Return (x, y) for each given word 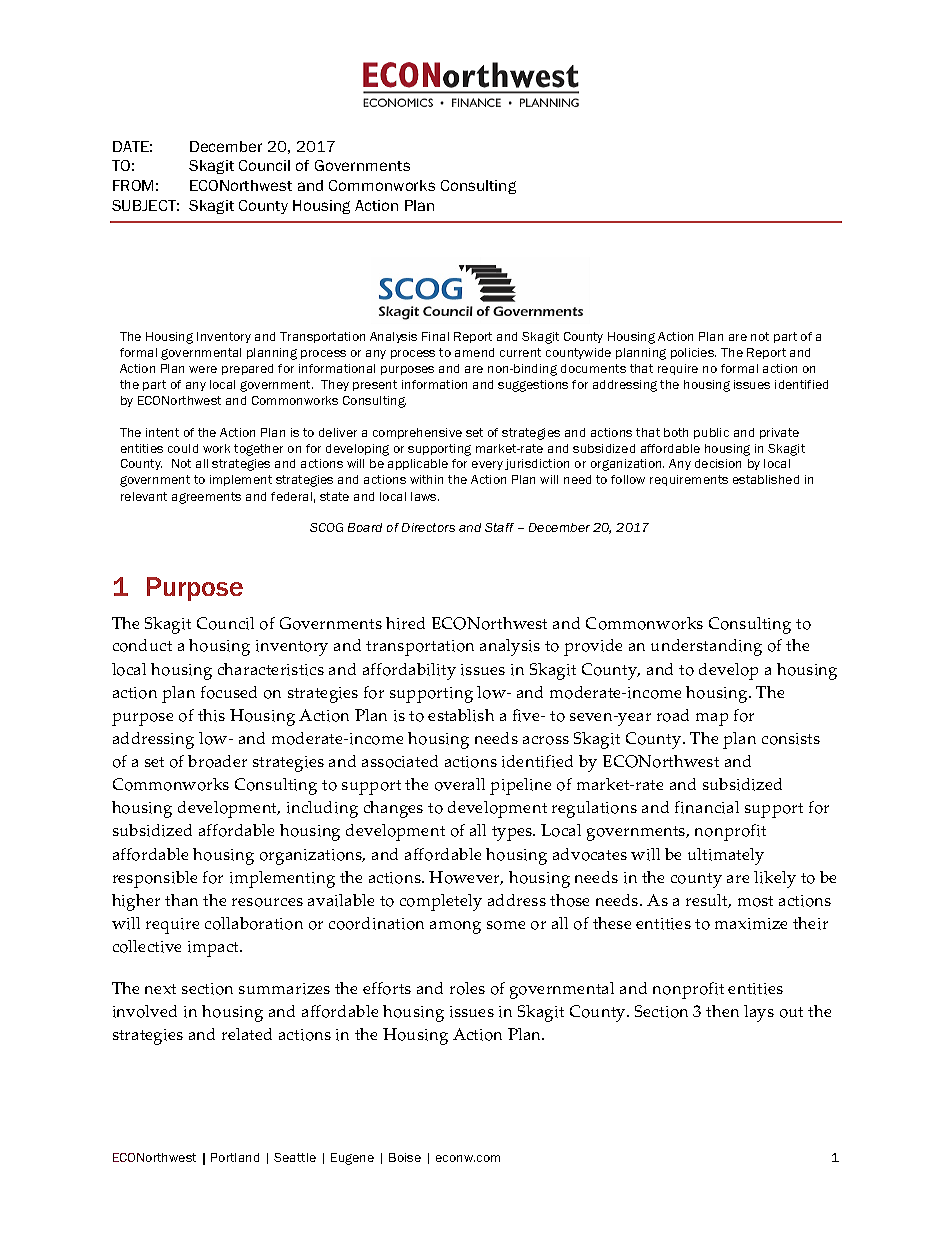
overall (460, 784)
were (203, 369)
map (712, 719)
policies (693, 353)
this (211, 715)
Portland (235, 1157)
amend (474, 352)
